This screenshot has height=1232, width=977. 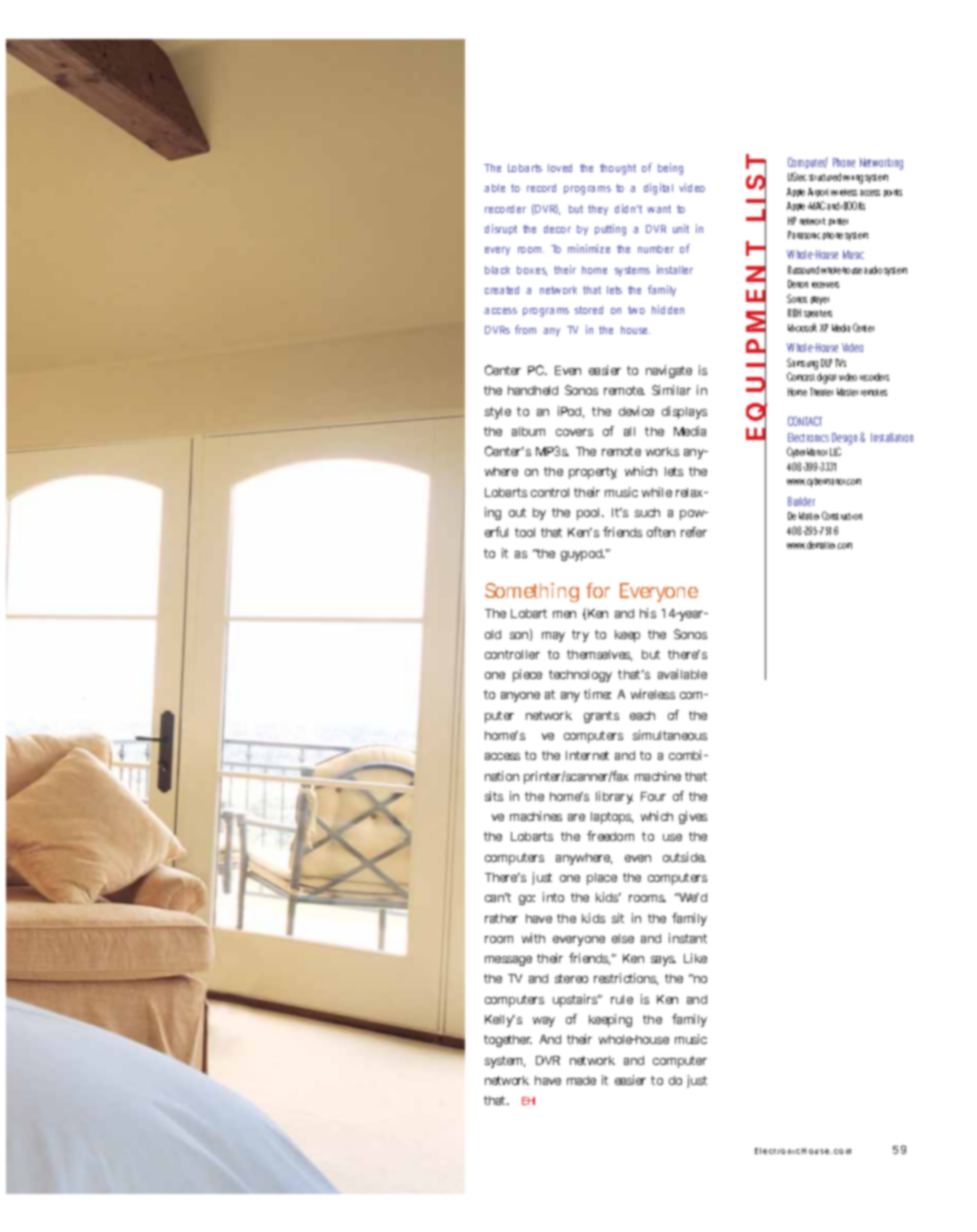 What do you see at coordinates (560, 168) in the screenshot?
I see `loved` at bounding box center [560, 168].
